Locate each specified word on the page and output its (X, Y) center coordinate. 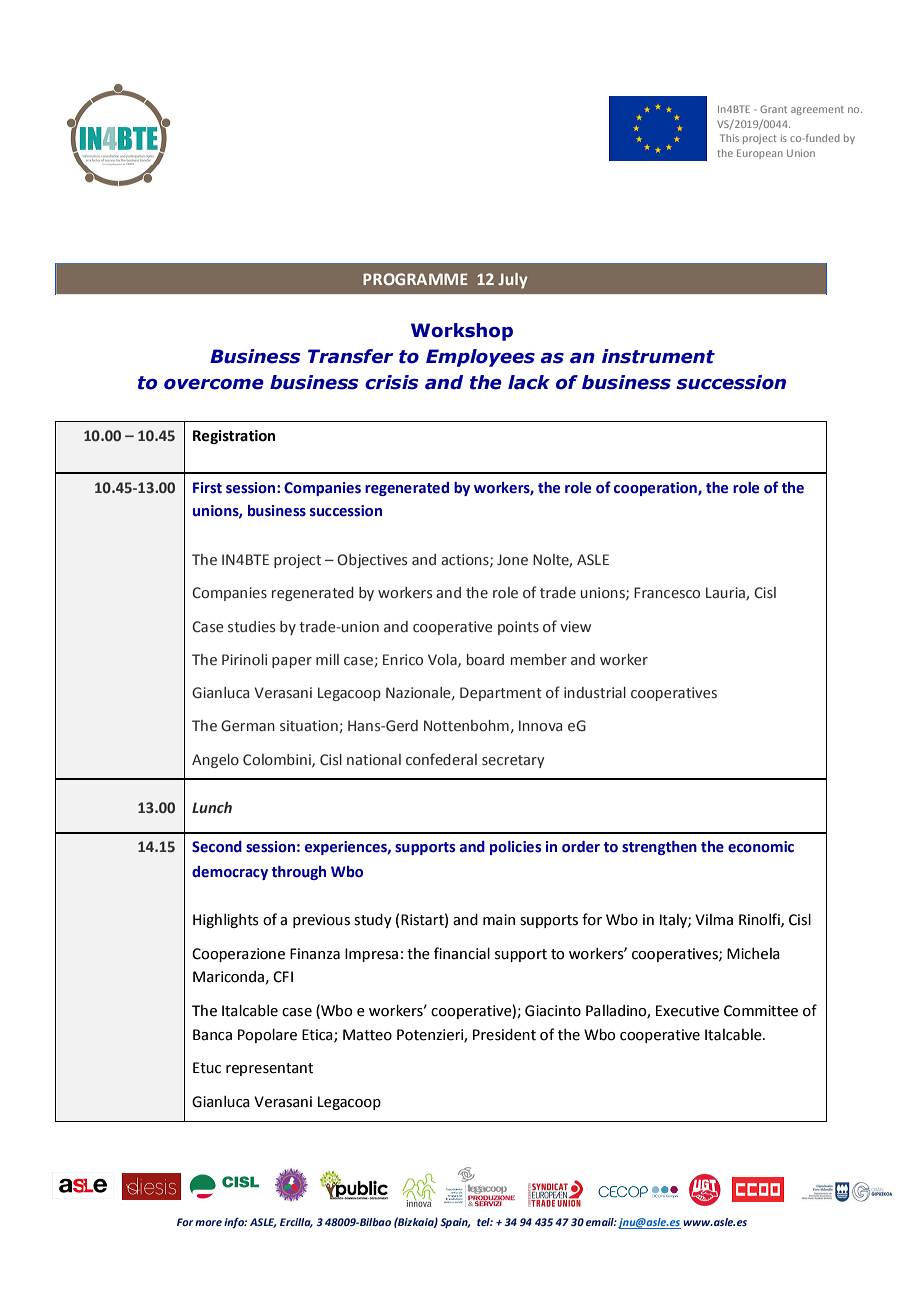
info (235, 1223)
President (504, 1035)
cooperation (656, 489)
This (729, 138)
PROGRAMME (415, 279)
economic (761, 847)
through (299, 873)
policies (515, 848)
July (513, 281)
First (207, 488)
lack (529, 382)
